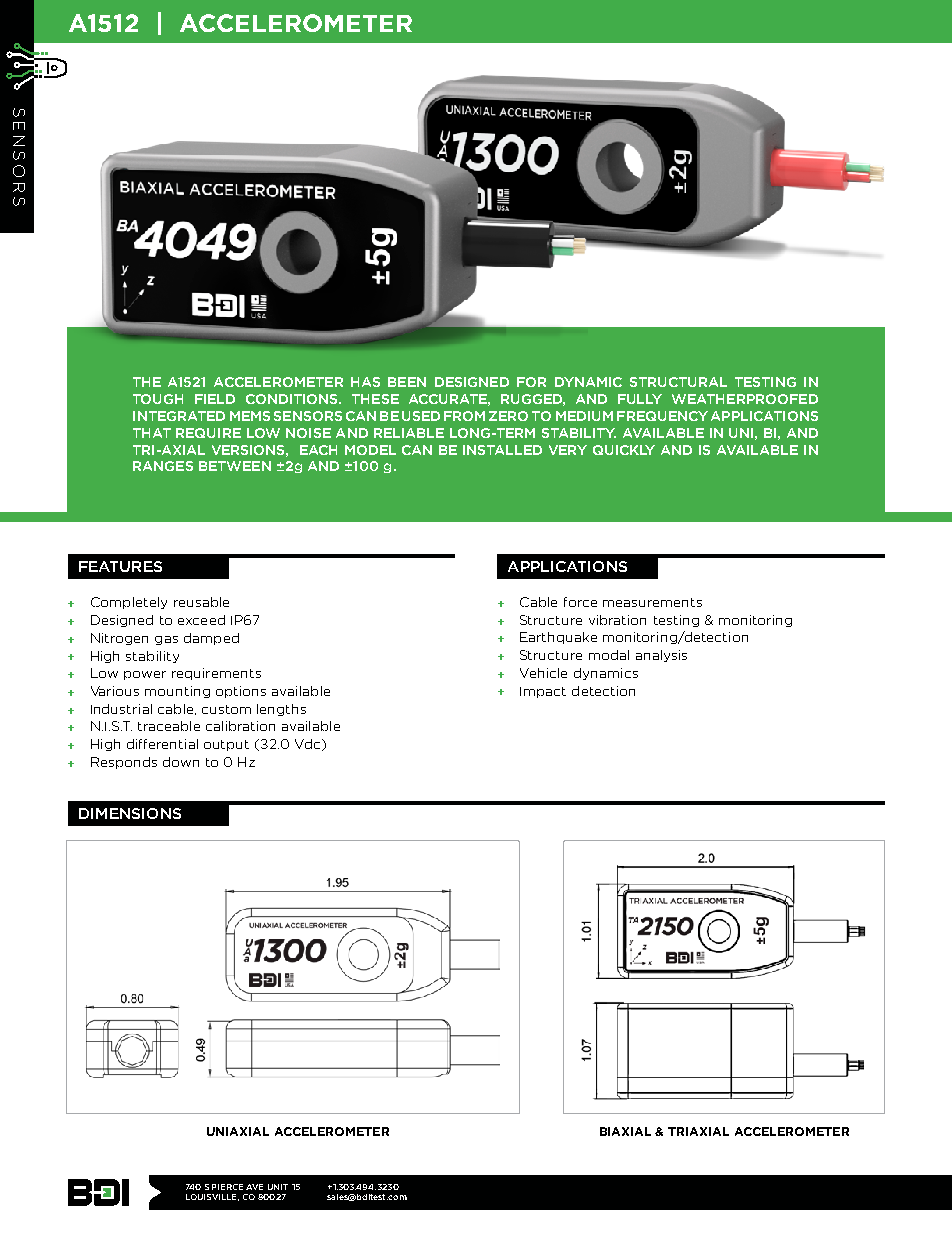 Image resolution: width=952 pixels, height=1233 pixels. I want to click on PIERCE, so click(227, 1187).
